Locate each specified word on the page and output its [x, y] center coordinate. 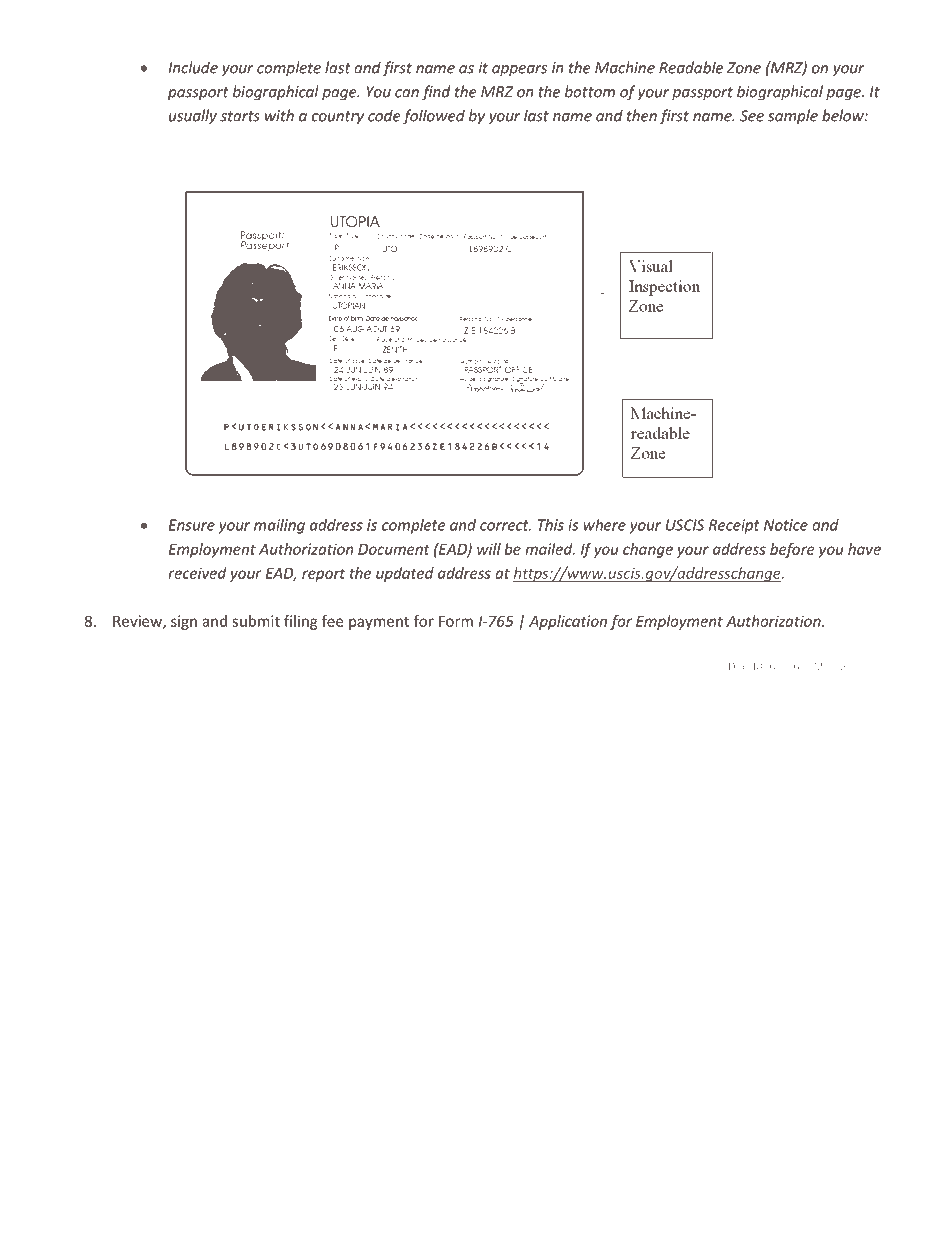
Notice [786, 525]
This [551, 525]
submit [256, 621]
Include [193, 67]
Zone [744, 68]
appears [519, 71]
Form [456, 621]
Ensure [192, 525]
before [792, 550]
